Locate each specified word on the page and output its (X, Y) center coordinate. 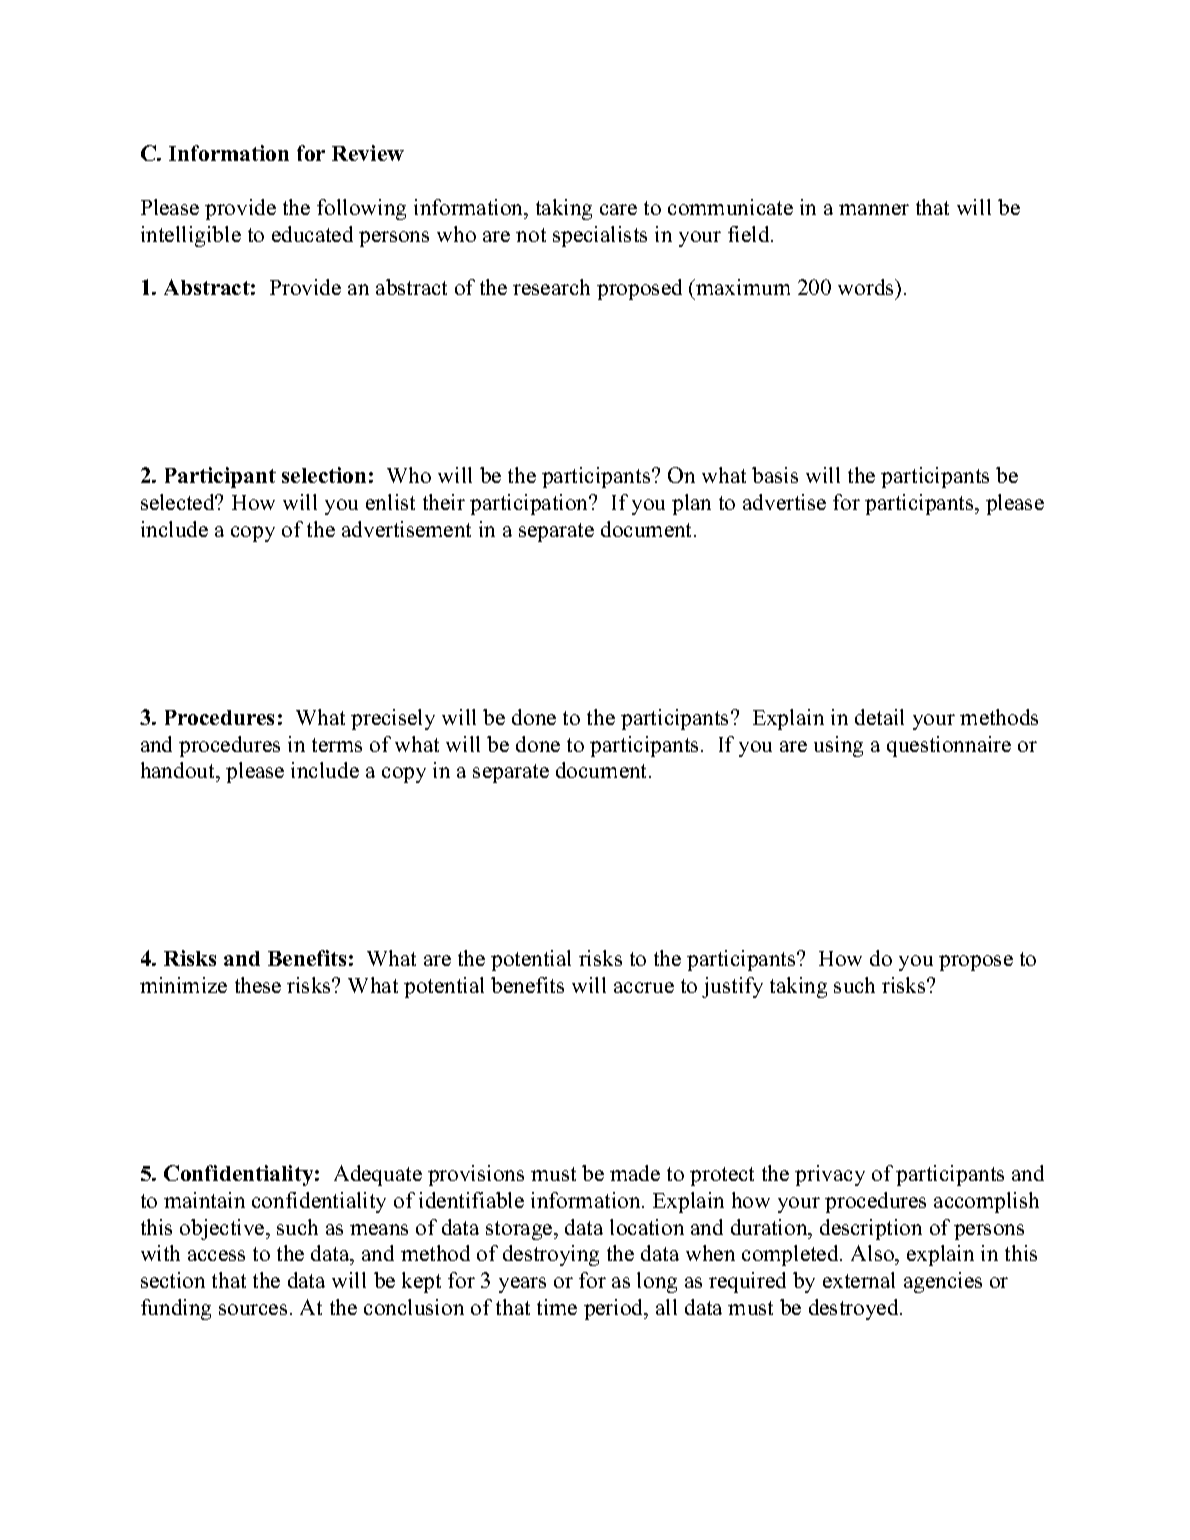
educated (312, 234)
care (618, 209)
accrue (644, 987)
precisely (393, 719)
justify (732, 987)
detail (879, 717)
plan (691, 504)
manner (874, 209)
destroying (551, 1255)
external (859, 1280)
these (258, 985)
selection (324, 475)
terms (337, 745)
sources (253, 1309)
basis (775, 475)
